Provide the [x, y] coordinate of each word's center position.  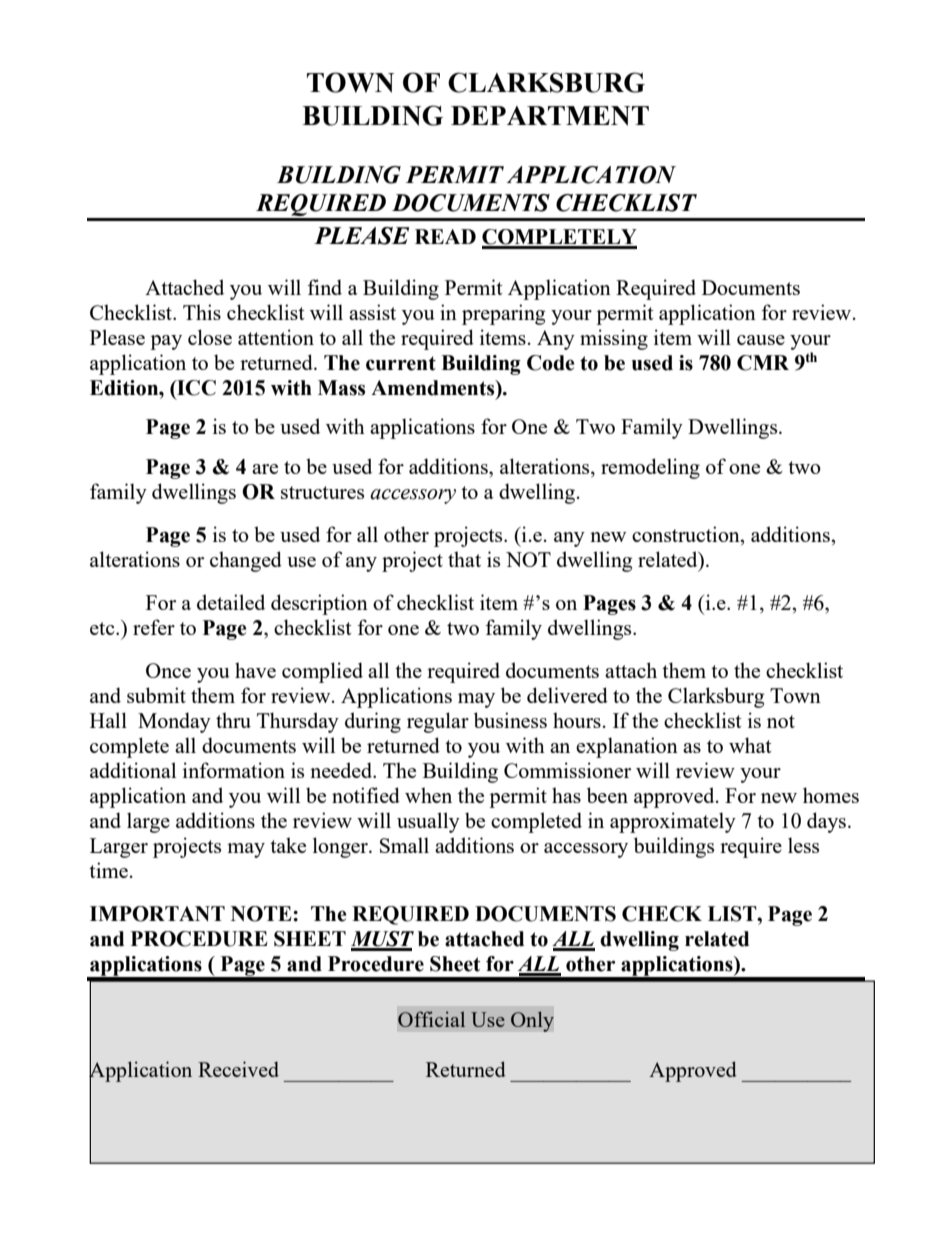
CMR [763, 363]
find [324, 287]
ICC [195, 388]
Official [431, 1019]
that [464, 559]
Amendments [434, 388]
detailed [231, 602]
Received [238, 1069]
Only [532, 1021]
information [234, 770]
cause [761, 340]
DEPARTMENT [550, 116]
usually [428, 822]
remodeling [650, 468]
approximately [673, 822]
